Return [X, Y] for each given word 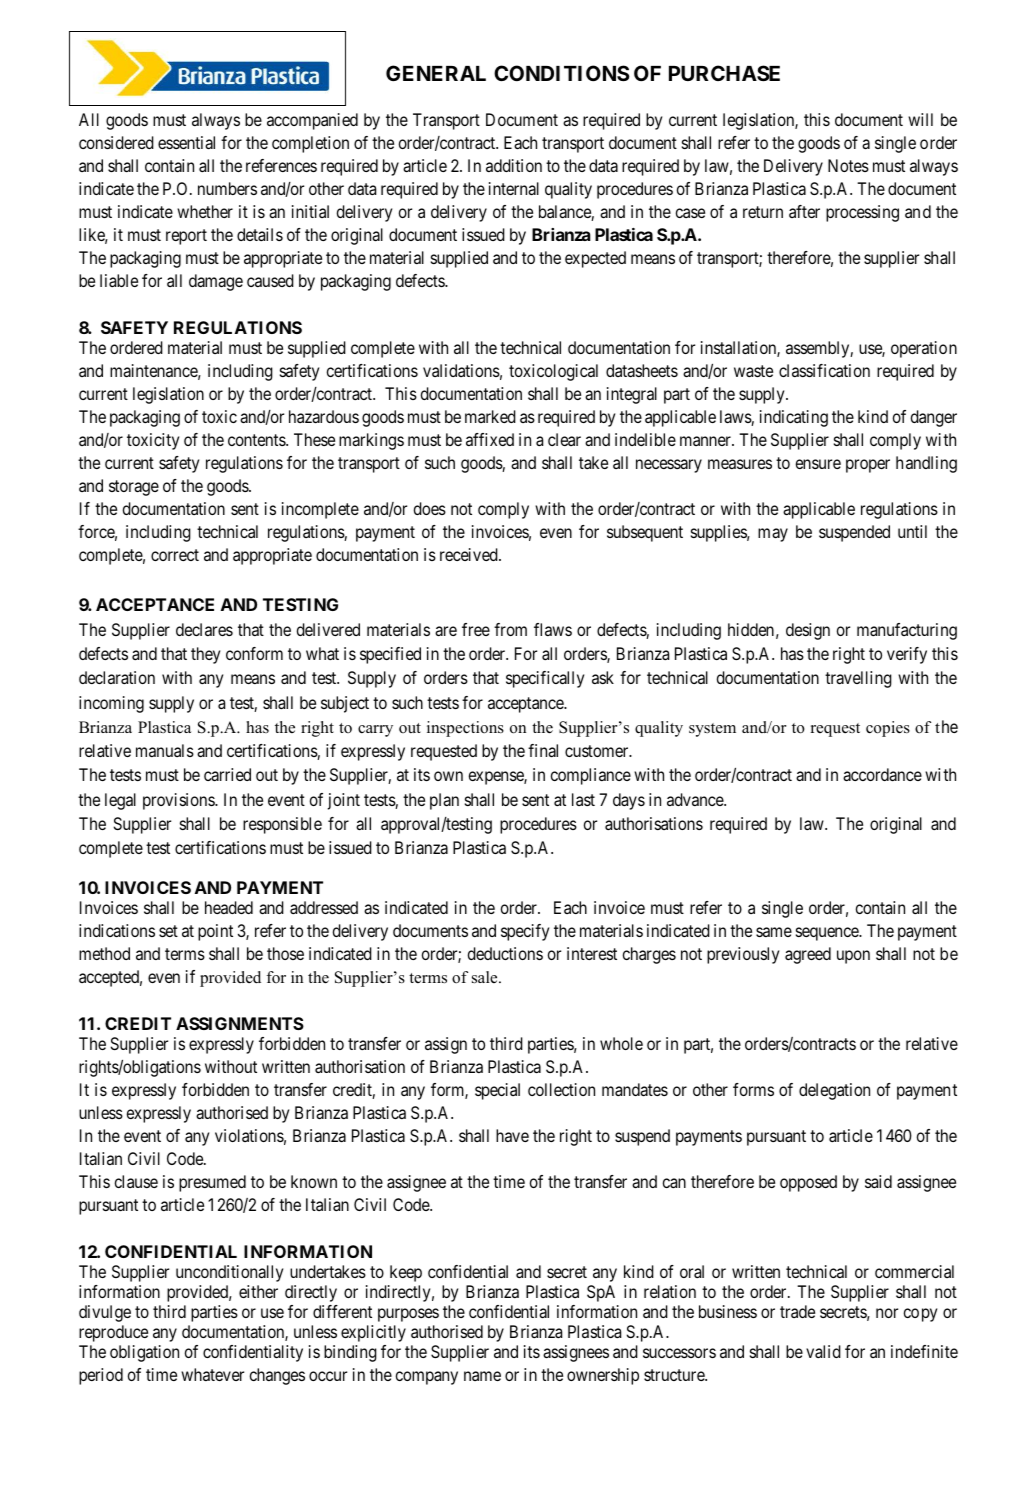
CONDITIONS [562, 73]
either [258, 1291]
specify [525, 932]
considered [116, 142]
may [773, 535]
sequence [828, 934]
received [470, 554]
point [215, 932]
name [482, 1376]
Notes [848, 165]
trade [797, 1311]
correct [175, 555]
